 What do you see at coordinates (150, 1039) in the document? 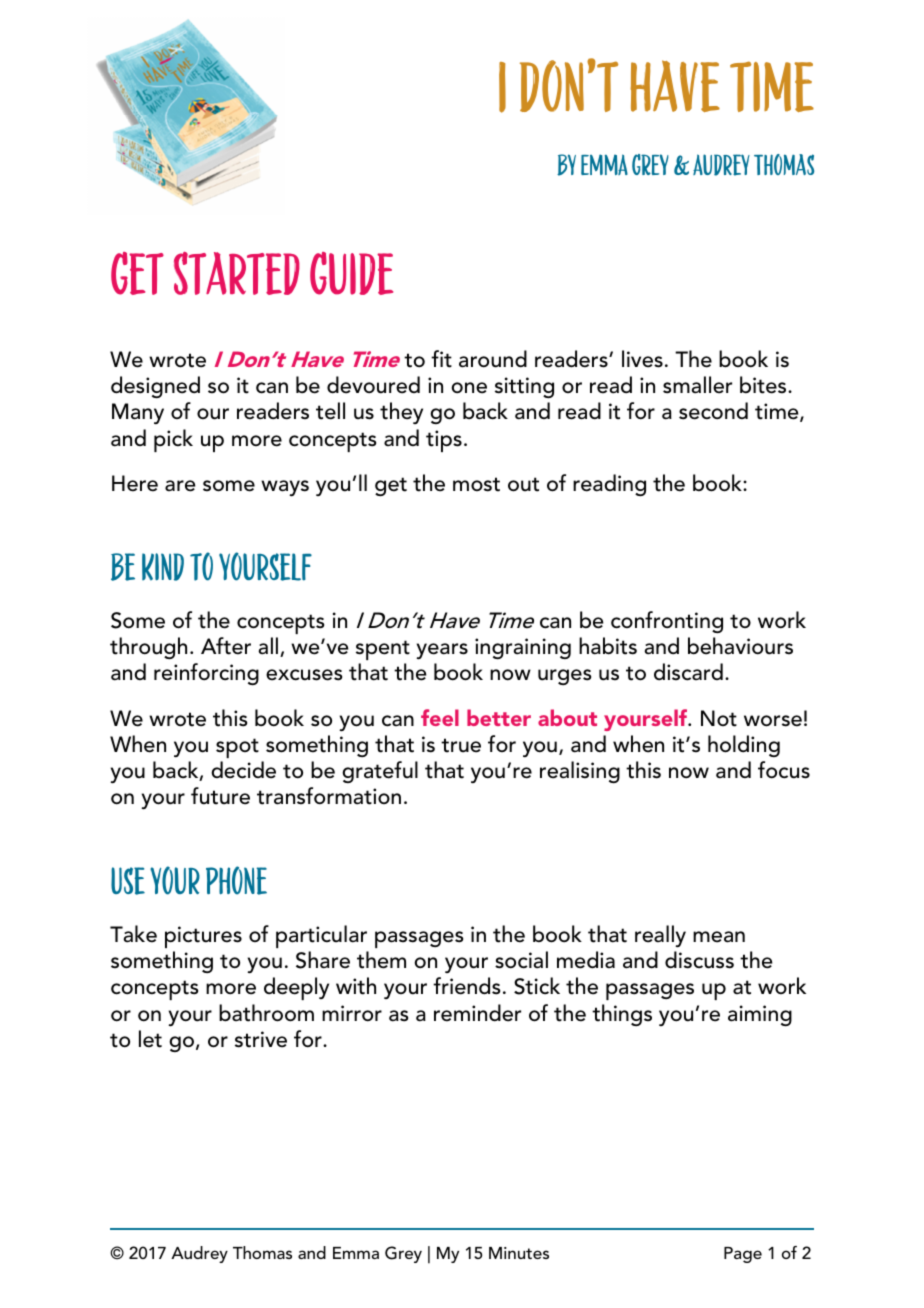
I see `let` at bounding box center [150, 1039].
